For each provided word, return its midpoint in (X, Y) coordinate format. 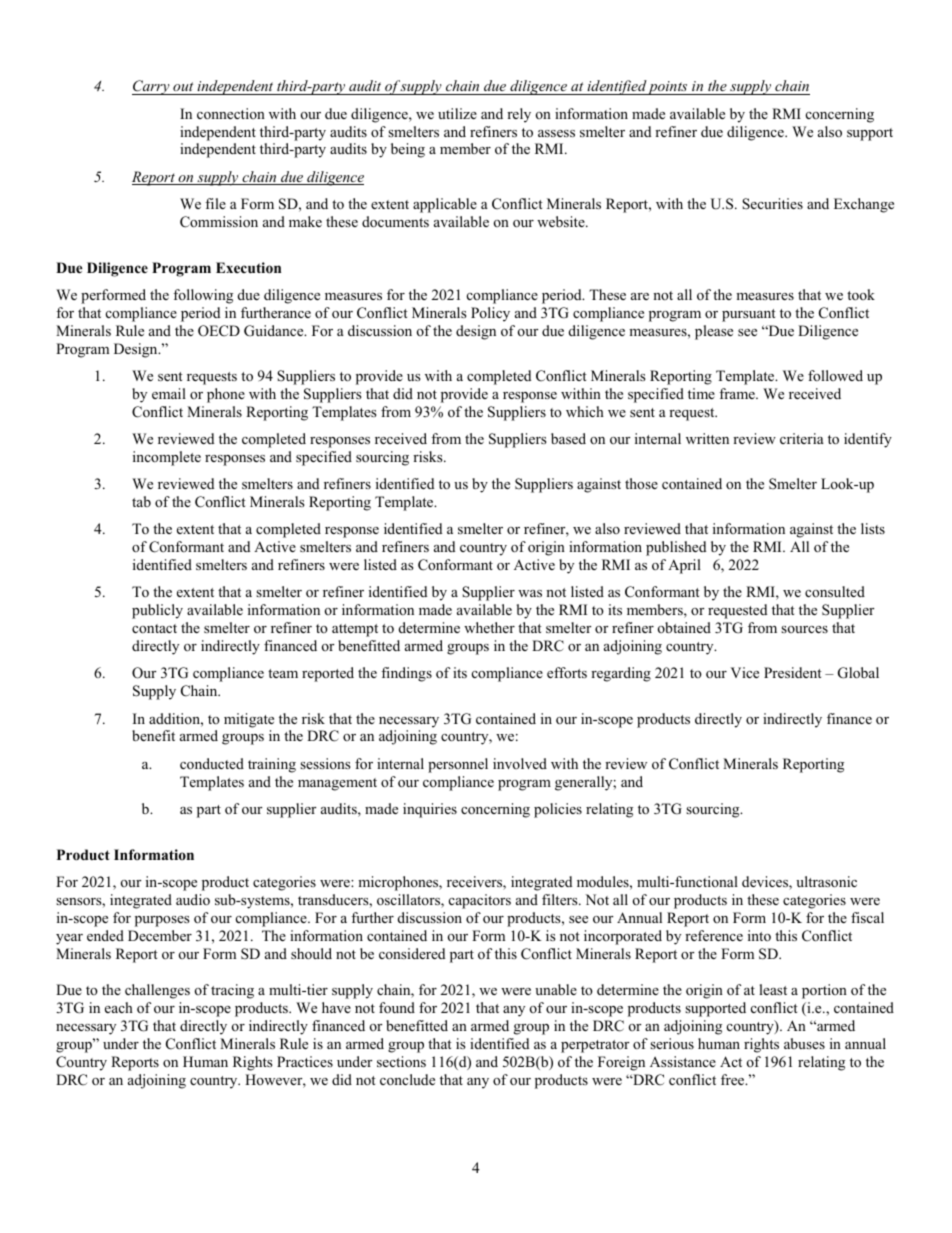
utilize (457, 113)
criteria (802, 438)
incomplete (167, 458)
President (793, 672)
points (668, 88)
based (568, 438)
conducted (212, 763)
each (119, 1007)
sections (401, 1061)
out (183, 88)
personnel (458, 765)
